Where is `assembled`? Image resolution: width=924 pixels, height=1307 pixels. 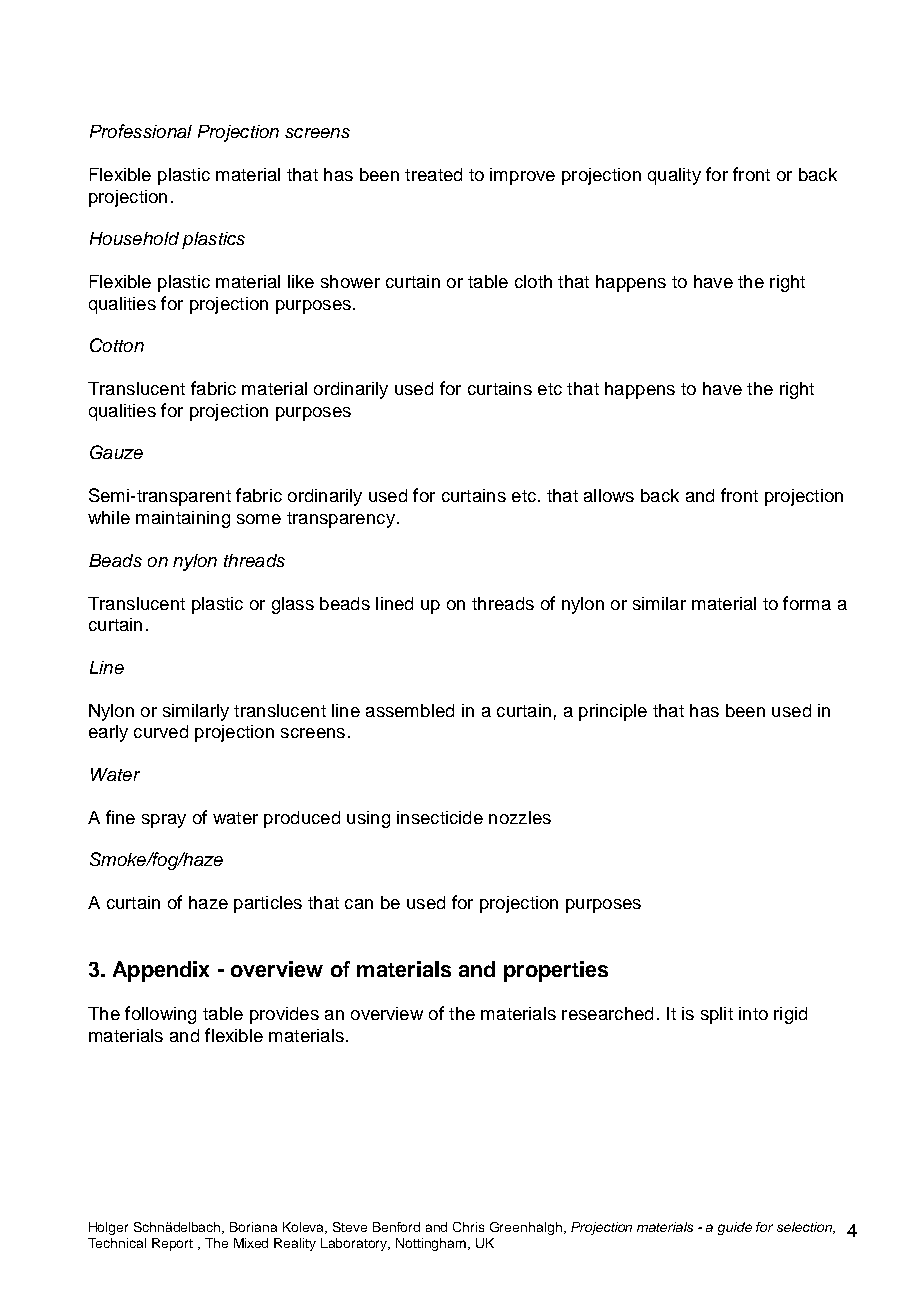
assembled is located at coordinates (410, 710).
